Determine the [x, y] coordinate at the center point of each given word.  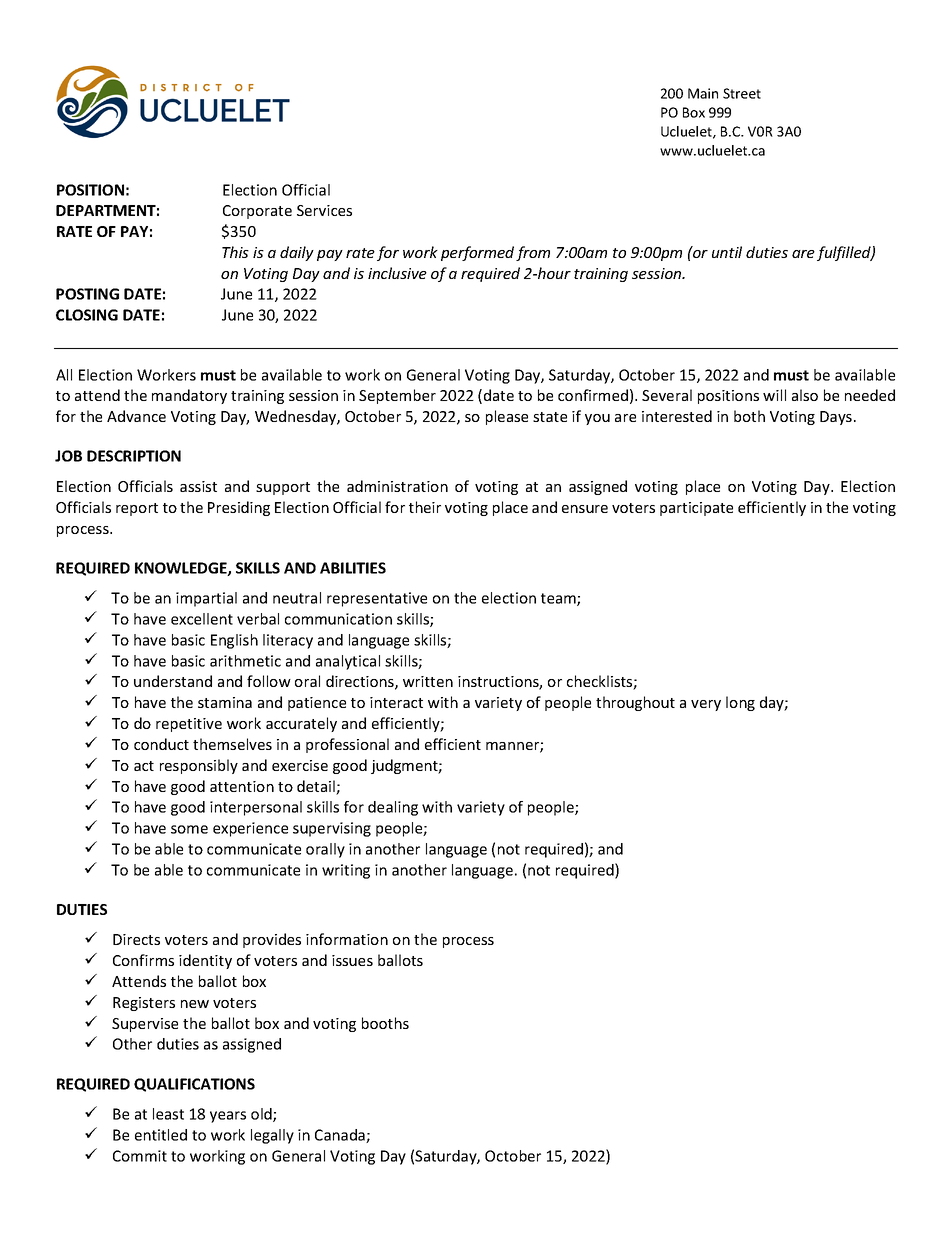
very [706, 705]
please [507, 417]
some [189, 829]
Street [742, 93]
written [428, 681]
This [235, 252]
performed [477, 253]
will [774, 395]
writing [346, 871]
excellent [202, 619]
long [740, 703]
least [168, 1114]
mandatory [189, 396]
